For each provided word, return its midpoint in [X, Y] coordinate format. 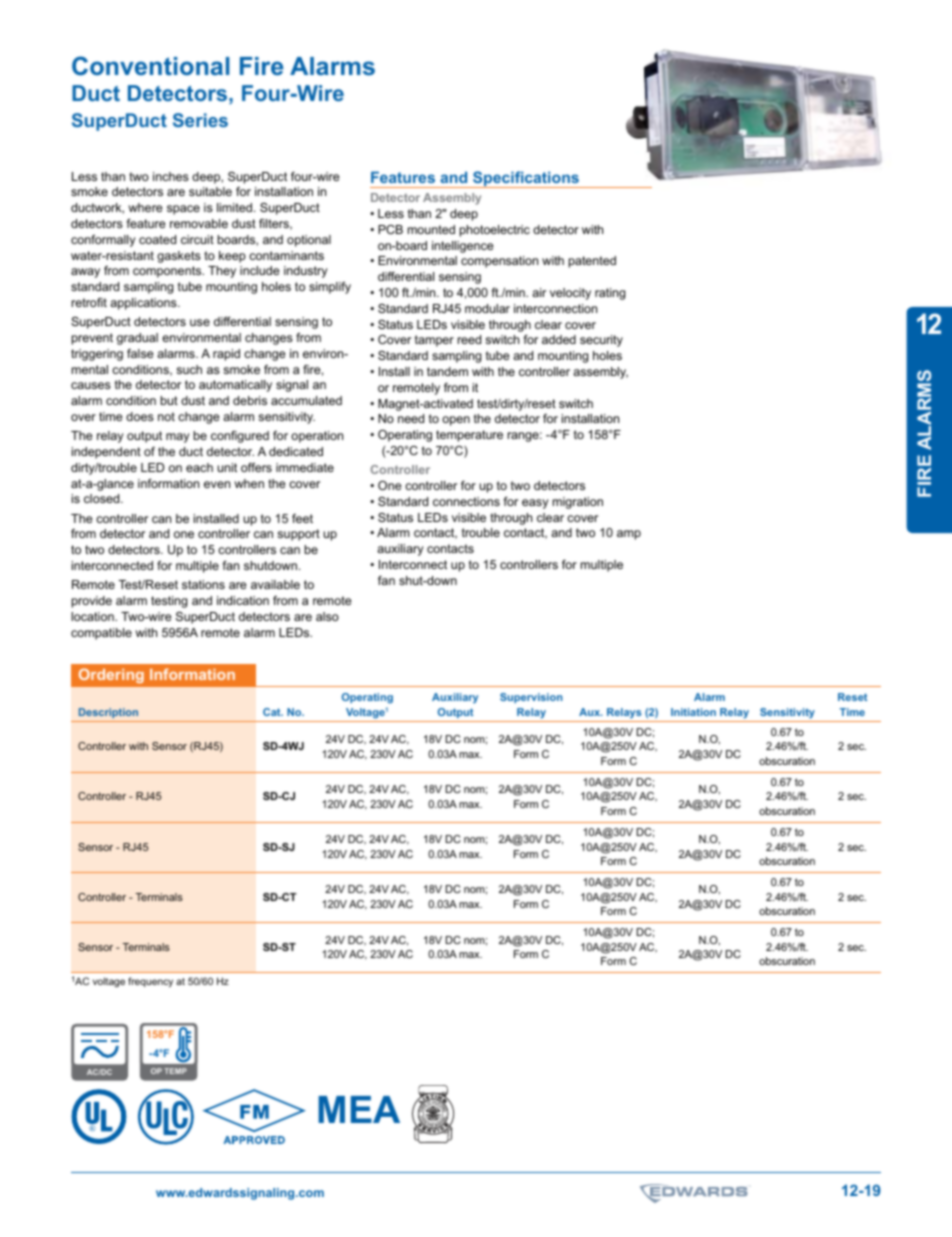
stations [203, 584]
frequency [150, 982]
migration [578, 503]
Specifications [526, 179]
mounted [431, 229]
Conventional [150, 66]
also [327, 616]
